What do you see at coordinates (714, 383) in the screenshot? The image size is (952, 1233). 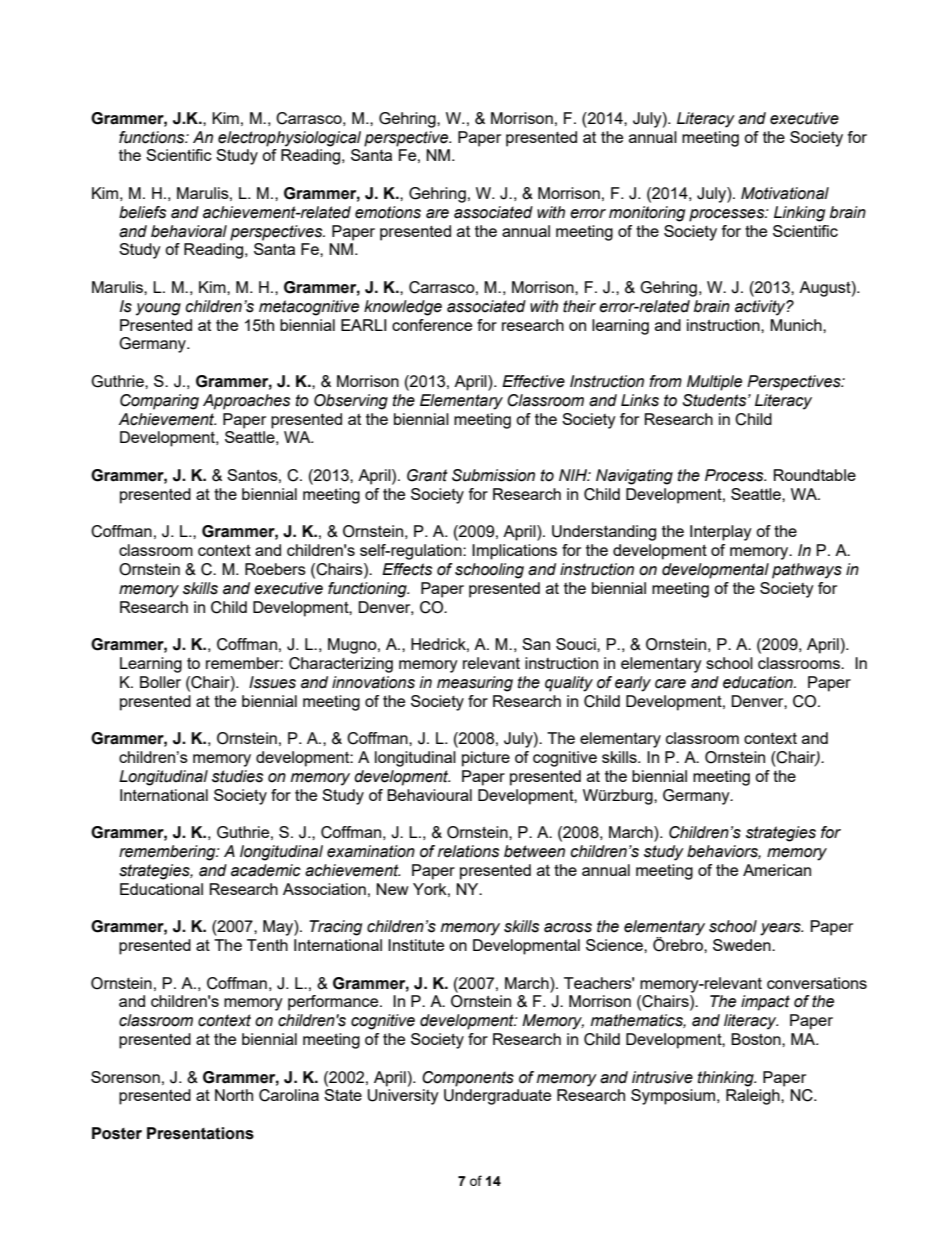 I see `Multiple` at bounding box center [714, 383].
